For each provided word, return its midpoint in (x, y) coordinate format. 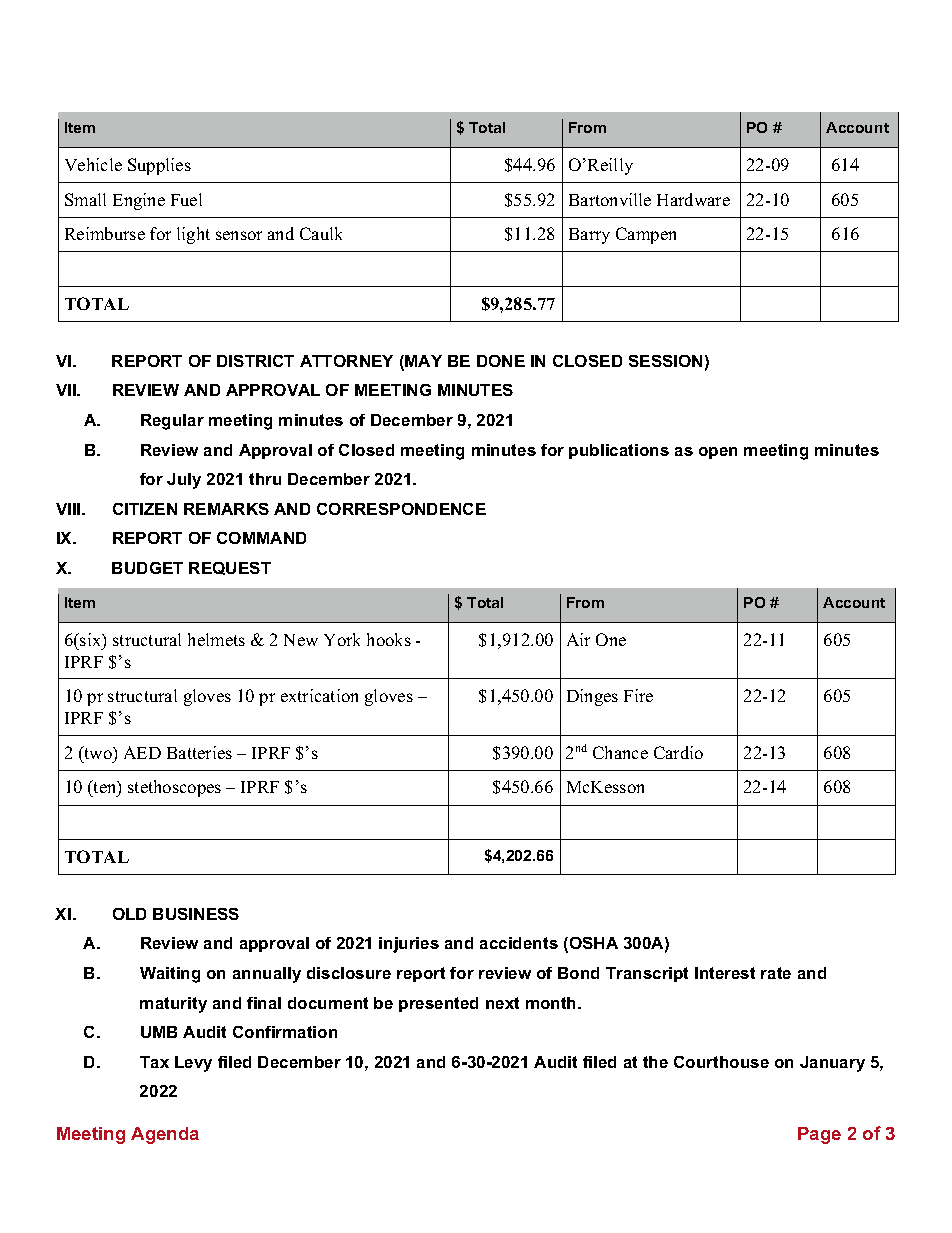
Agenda (165, 1135)
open (718, 453)
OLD (129, 914)
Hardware (693, 199)
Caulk (321, 233)
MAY (422, 362)
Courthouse (721, 1062)
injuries (409, 945)
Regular (172, 422)
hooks (389, 639)
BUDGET (147, 568)
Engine (139, 201)
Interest (725, 973)
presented (438, 1004)
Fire (638, 695)
